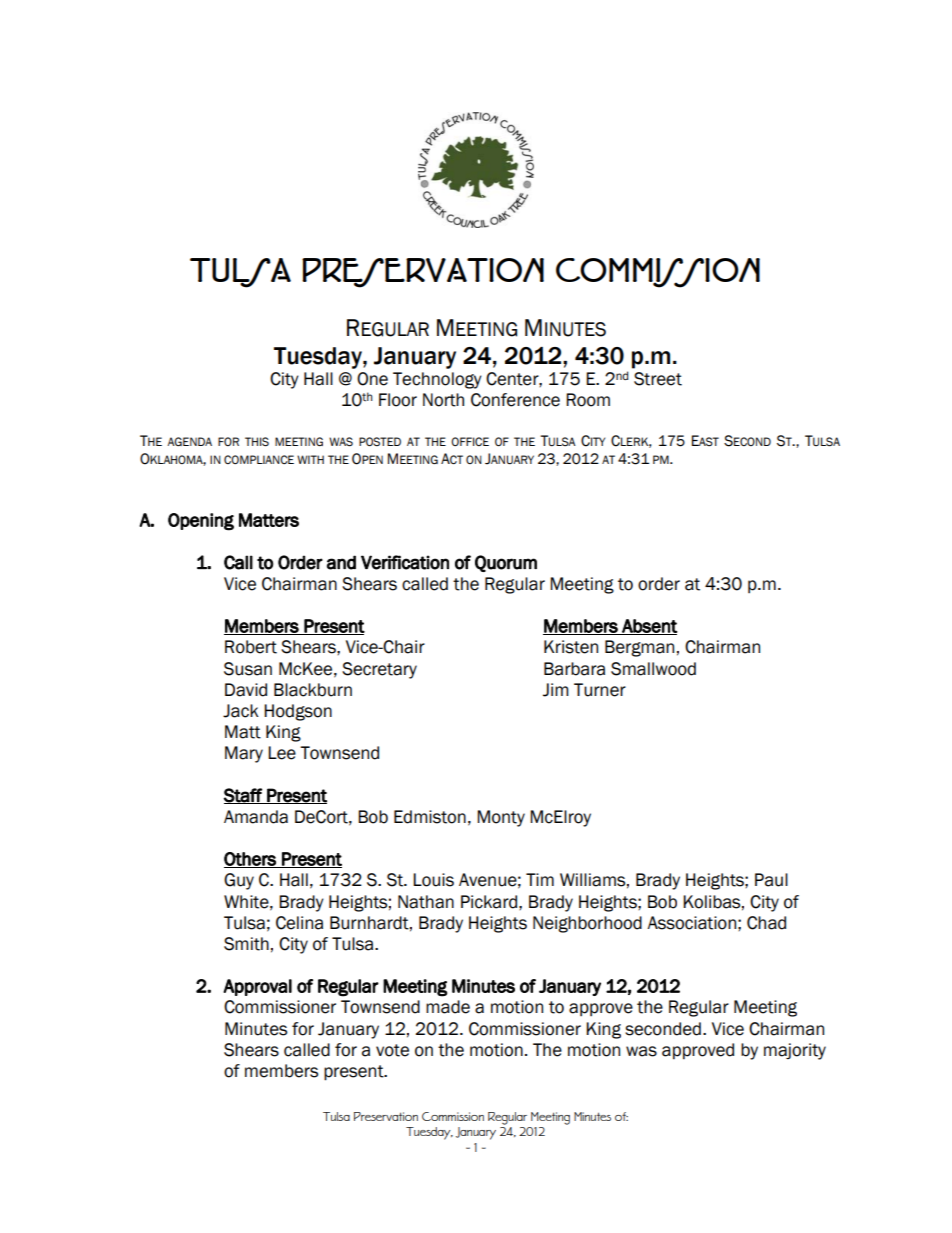  I want to click on majority, so click(795, 1051).
